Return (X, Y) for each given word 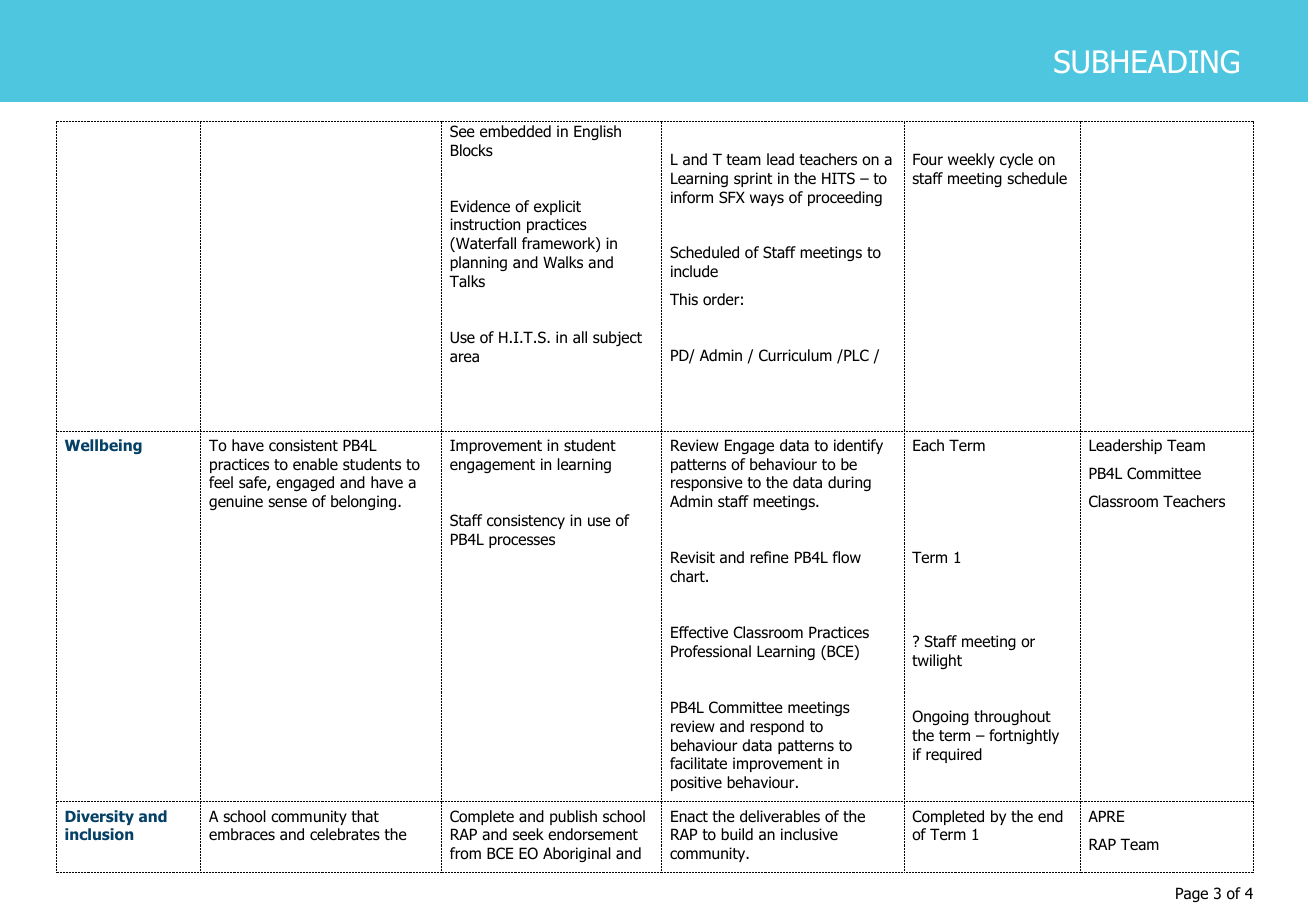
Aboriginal (577, 854)
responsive (707, 483)
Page (1192, 894)
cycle (1016, 160)
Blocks (472, 150)
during (849, 483)
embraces (242, 834)
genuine (236, 502)
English (597, 132)
